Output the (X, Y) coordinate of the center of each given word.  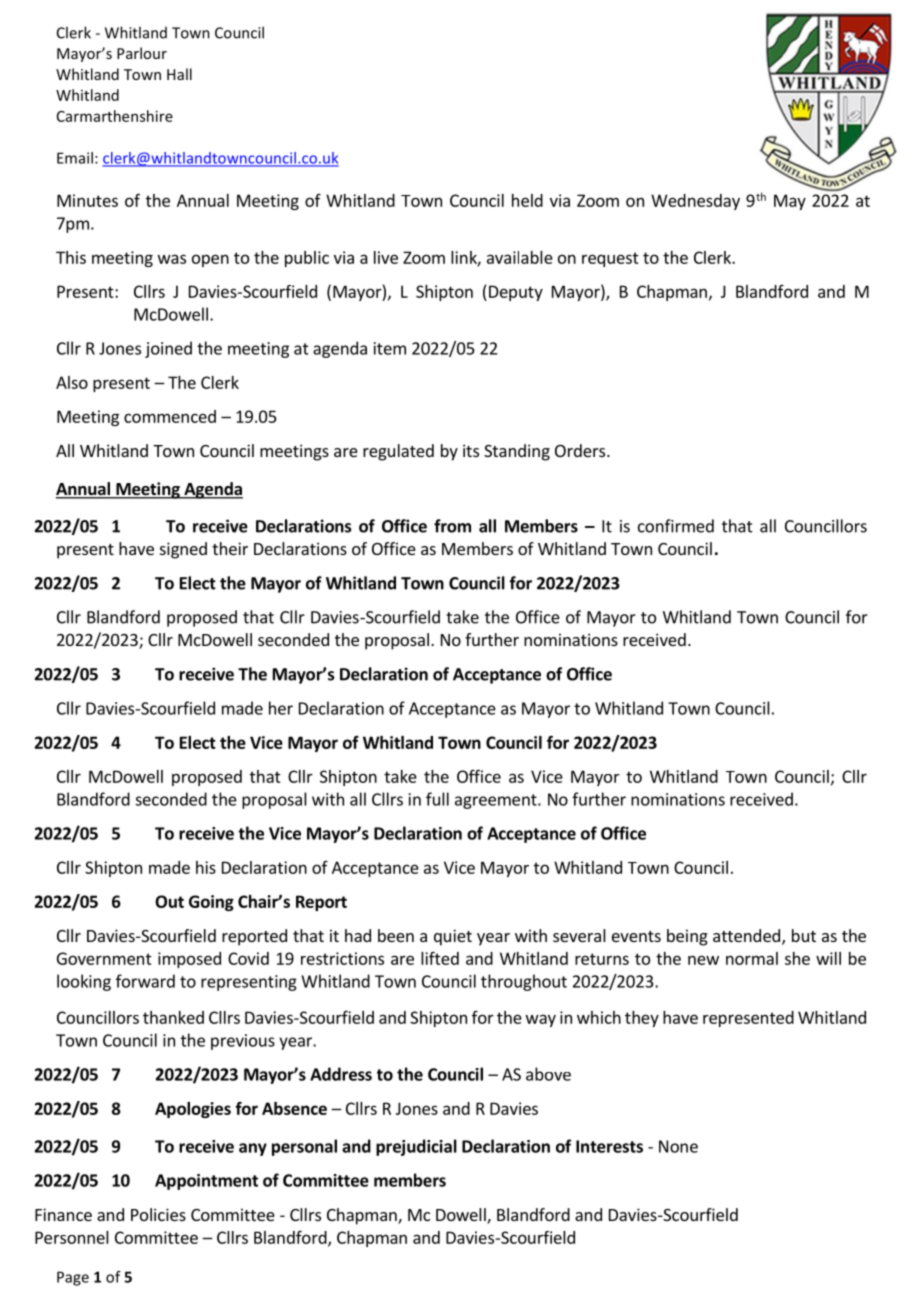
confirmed (676, 526)
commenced (170, 416)
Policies (158, 1214)
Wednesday (695, 202)
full (437, 799)
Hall (179, 74)
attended (746, 935)
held (527, 200)
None (678, 1146)
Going (211, 903)
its (471, 450)
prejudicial (416, 1147)
